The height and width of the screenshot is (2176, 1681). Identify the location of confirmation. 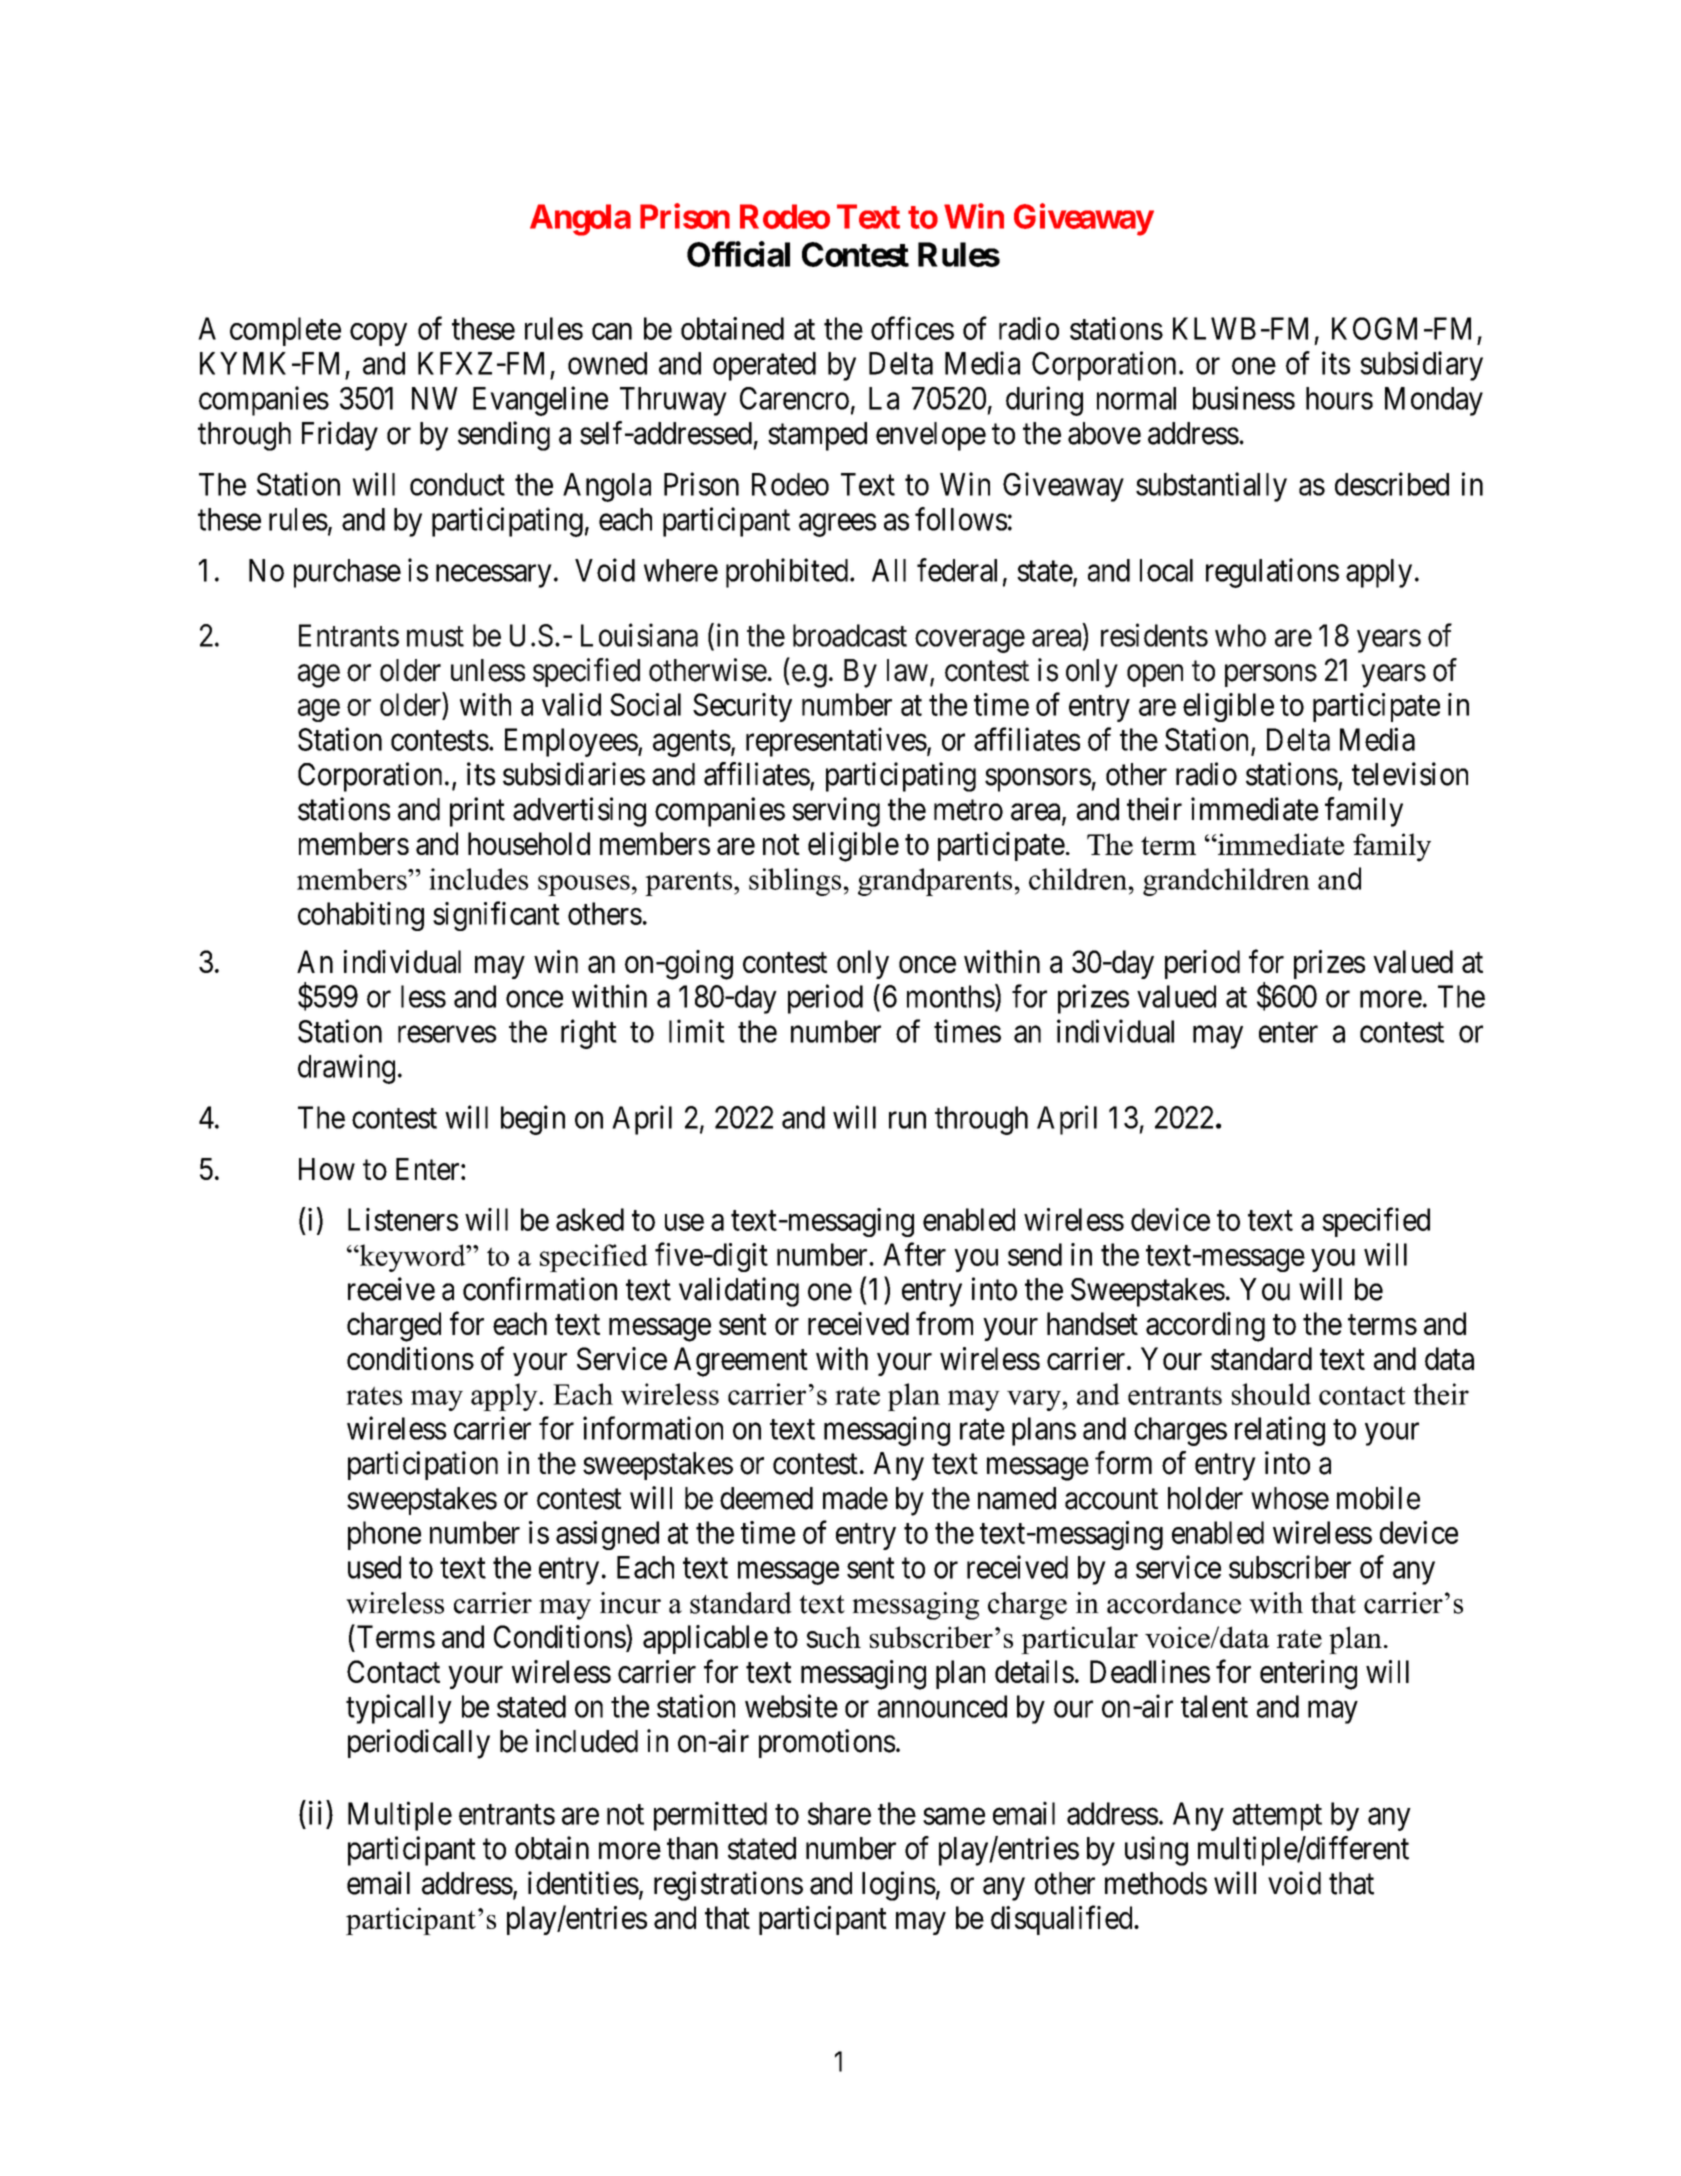
(540, 1289).
